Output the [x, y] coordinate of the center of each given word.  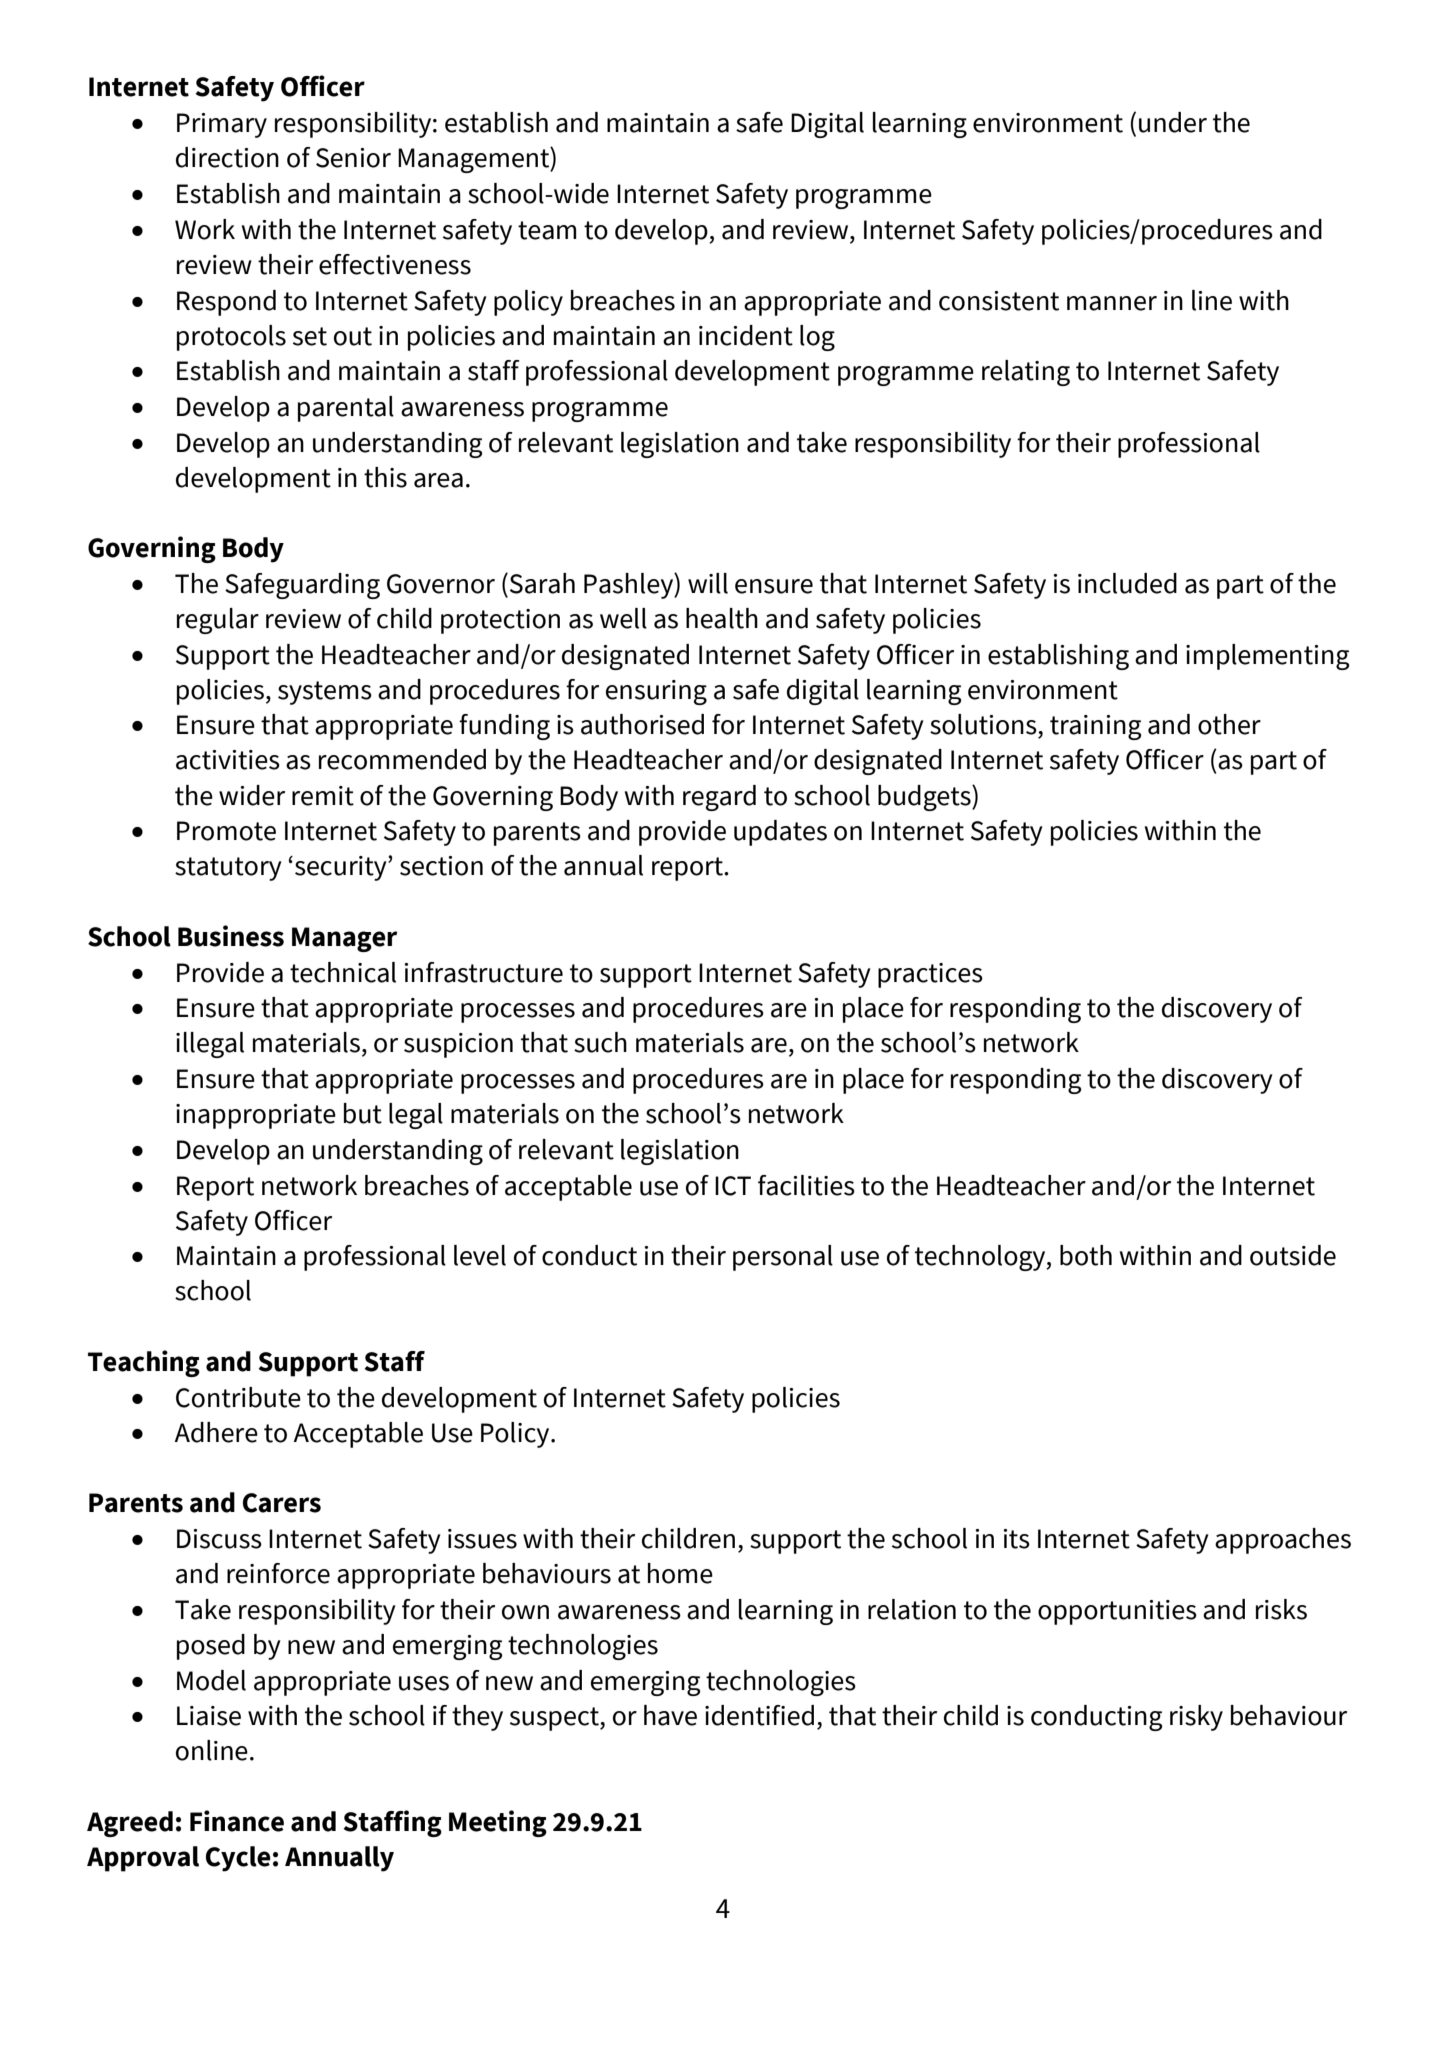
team [547, 230]
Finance [237, 1821]
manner [1112, 303]
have [670, 1715]
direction [227, 157]
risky [1196, 1718]
